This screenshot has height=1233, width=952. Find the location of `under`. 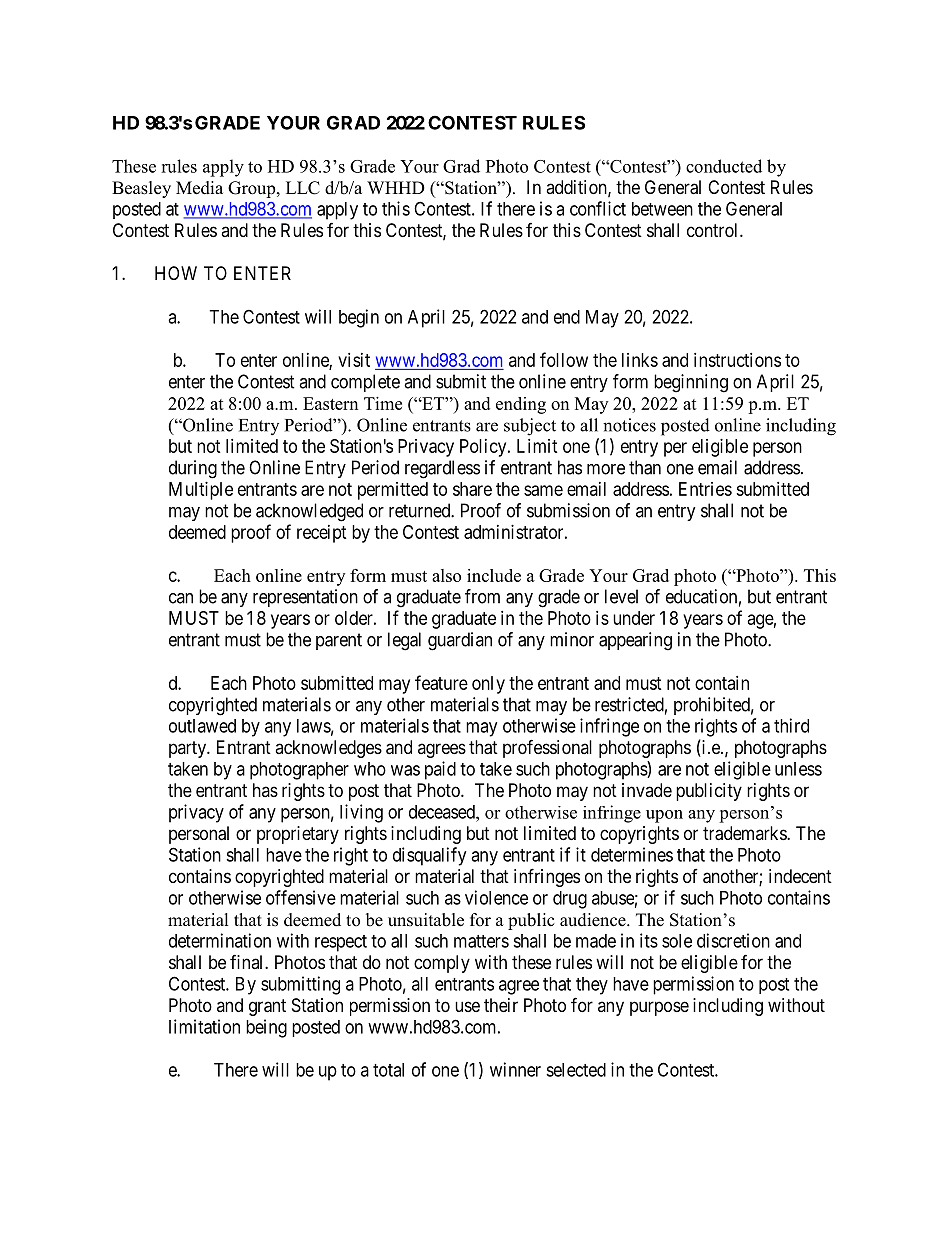

under is located at coordinates (634, 618).
